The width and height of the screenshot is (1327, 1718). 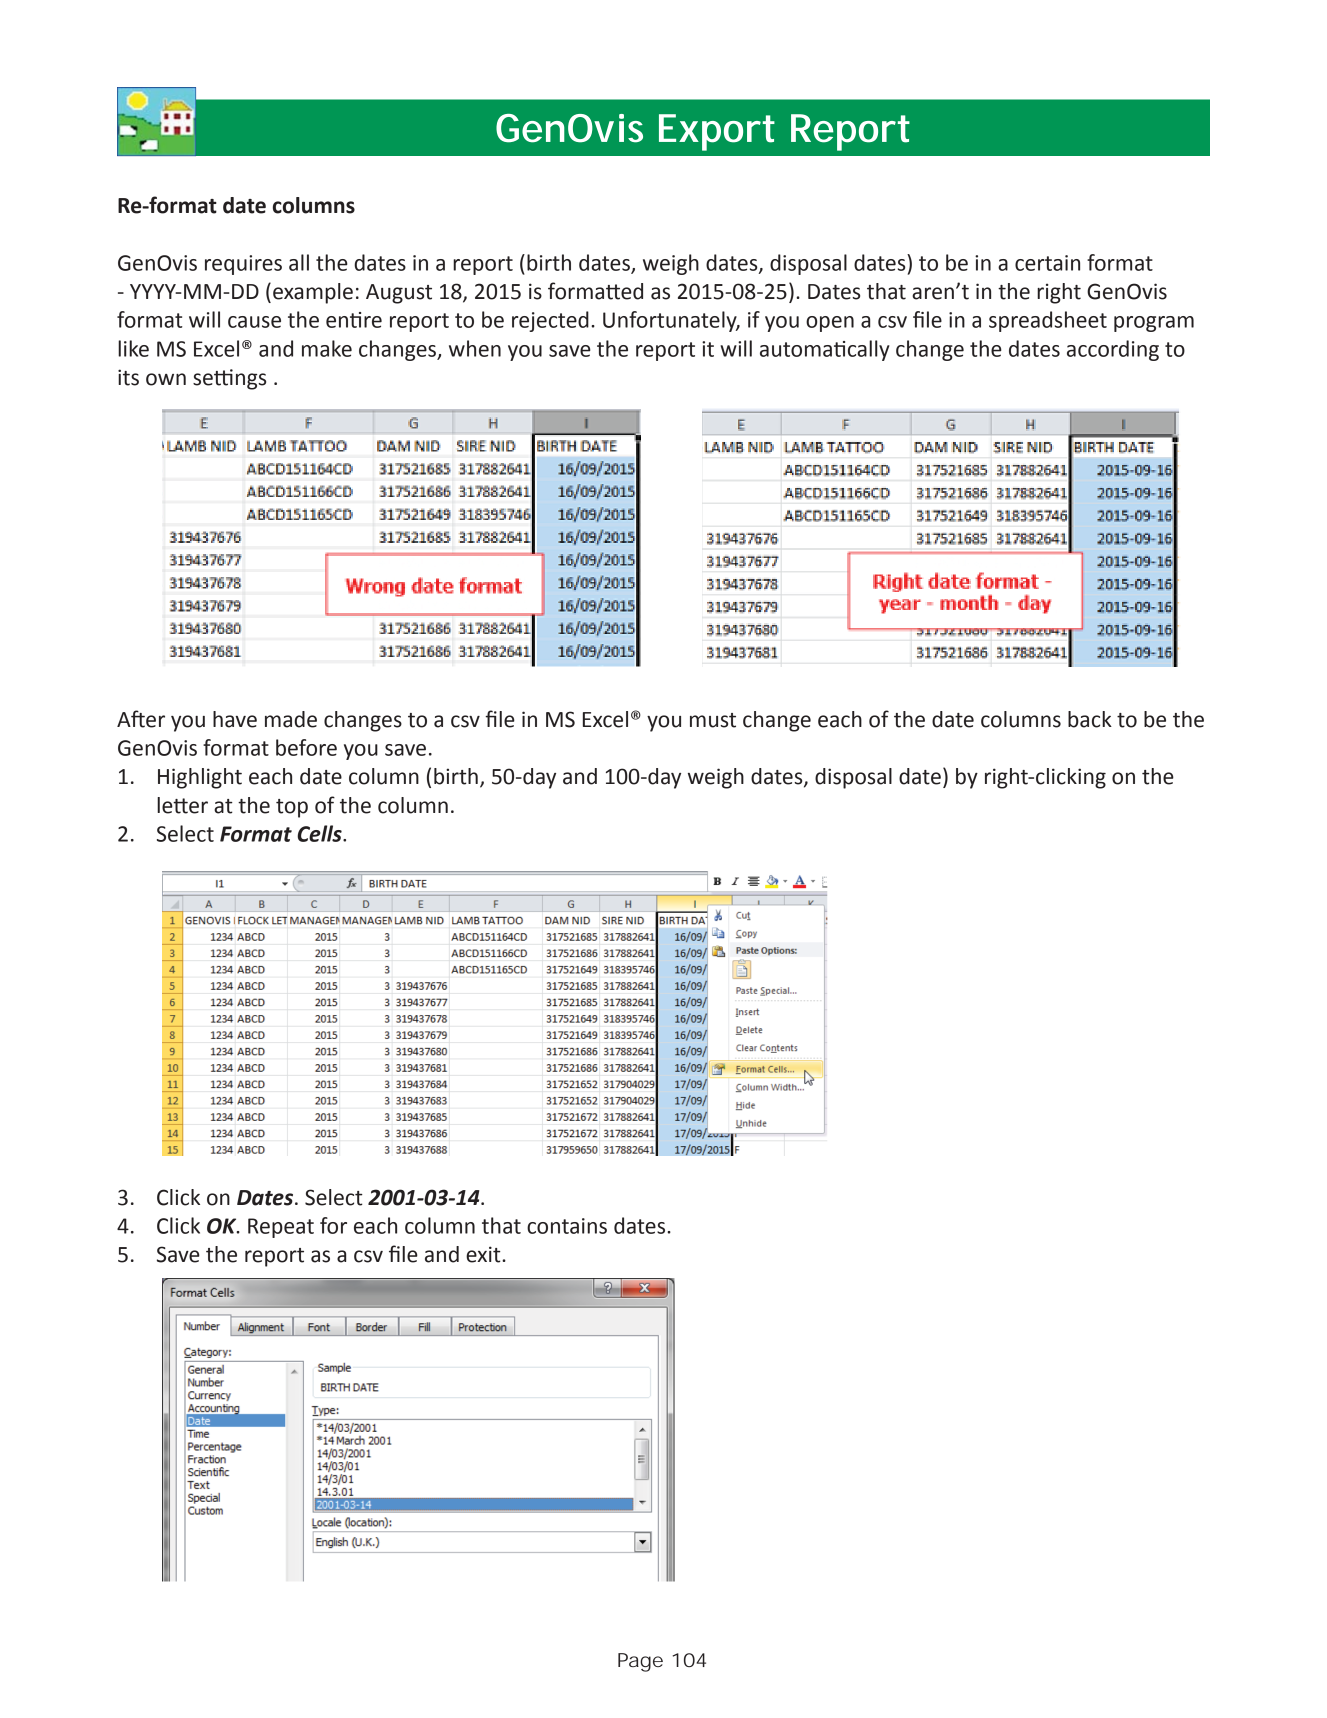 What do you see at coordinates (1048, 321) in the screenshot?
I see `spreadsheet` at bounding box center [1048, 321].
